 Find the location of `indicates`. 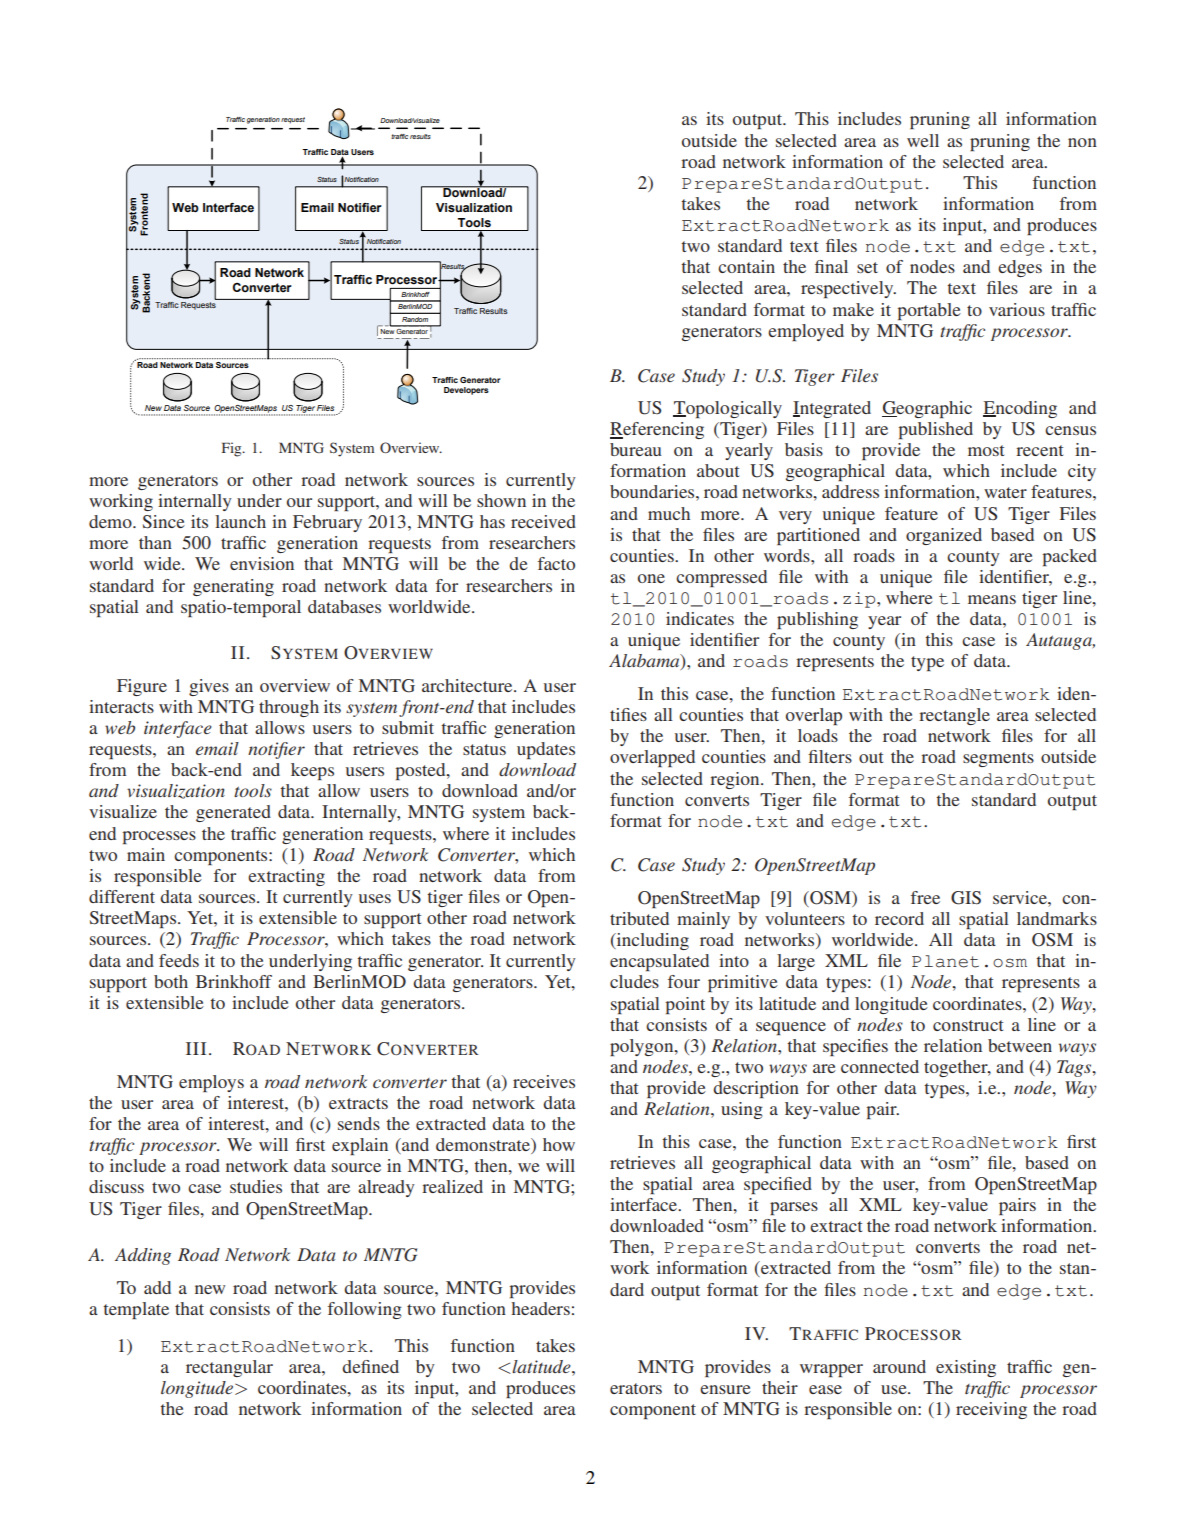

indicates is located at coordinates (700, 618).
